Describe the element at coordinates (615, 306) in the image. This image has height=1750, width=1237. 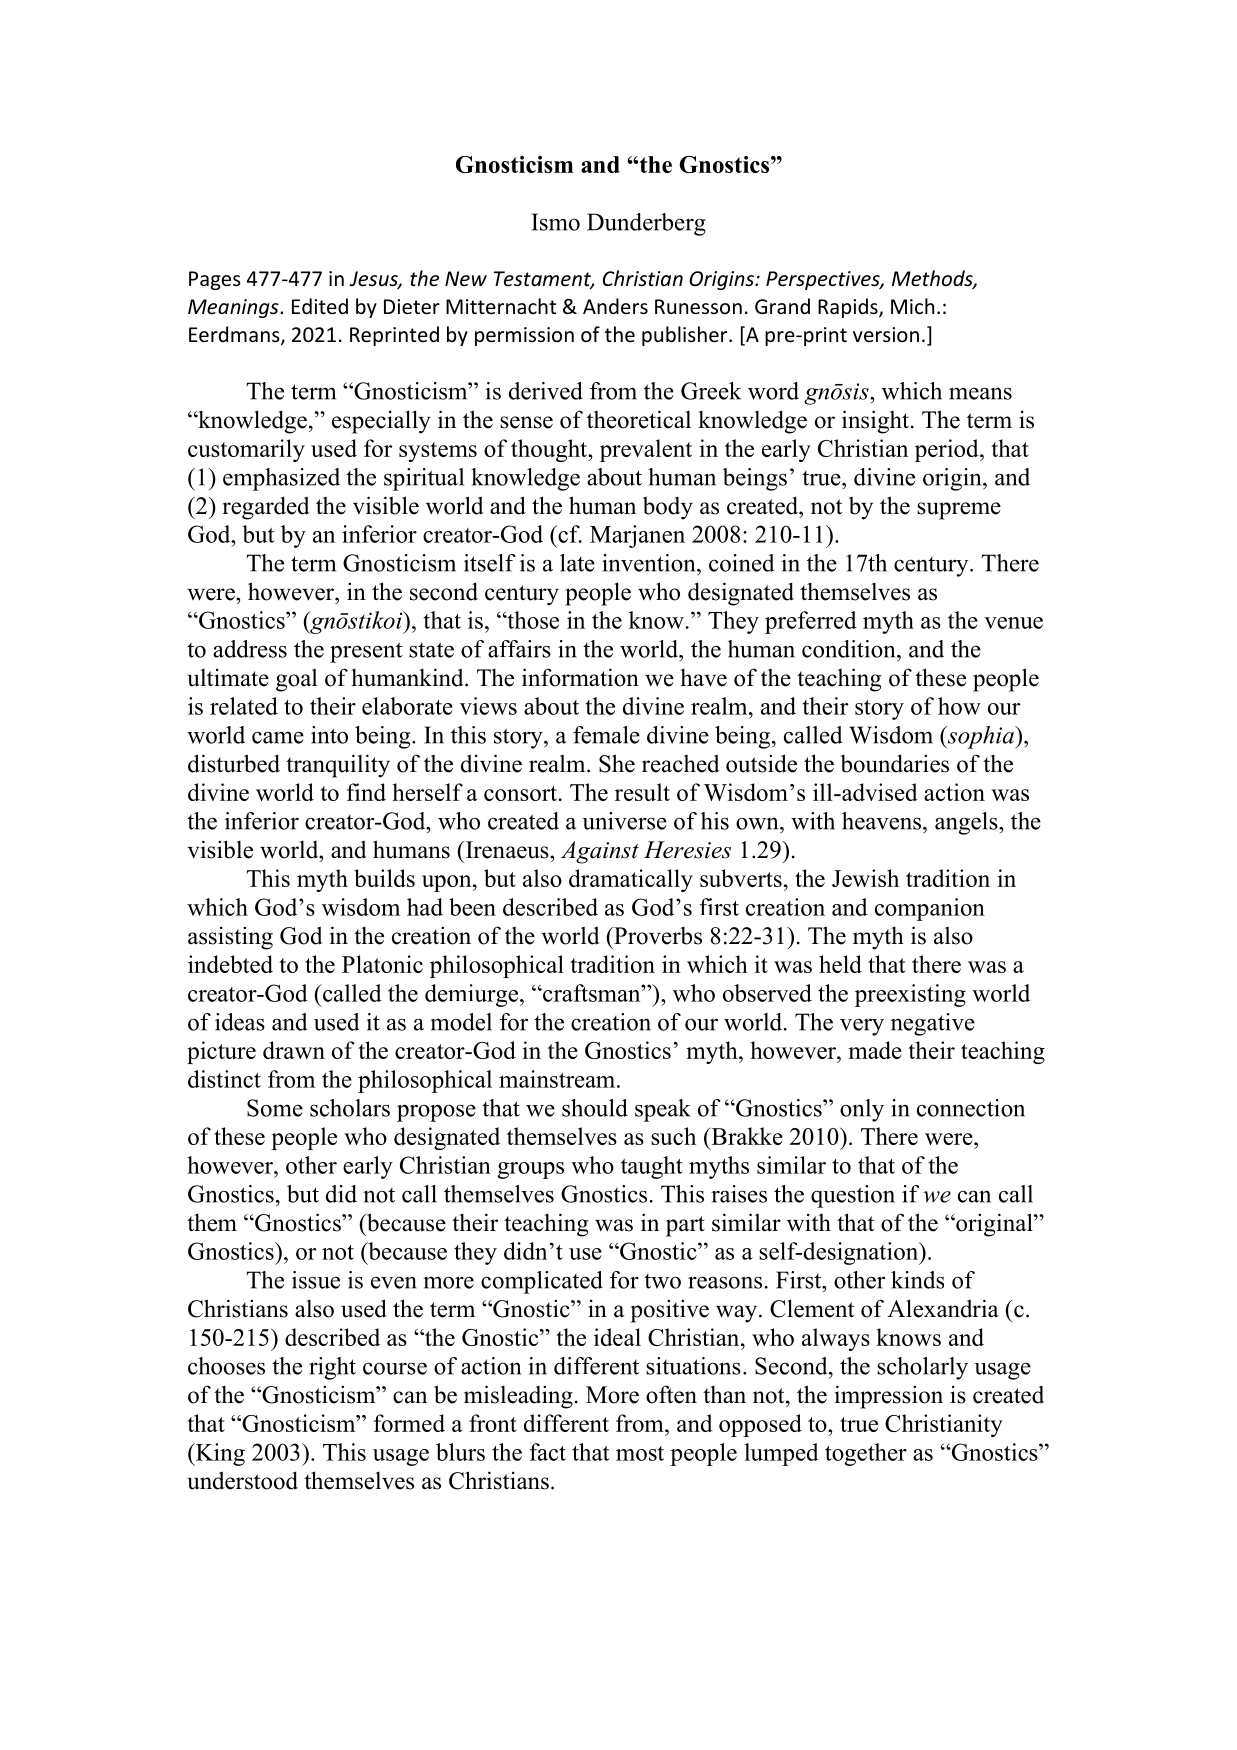
I see `Anders` at that location.
